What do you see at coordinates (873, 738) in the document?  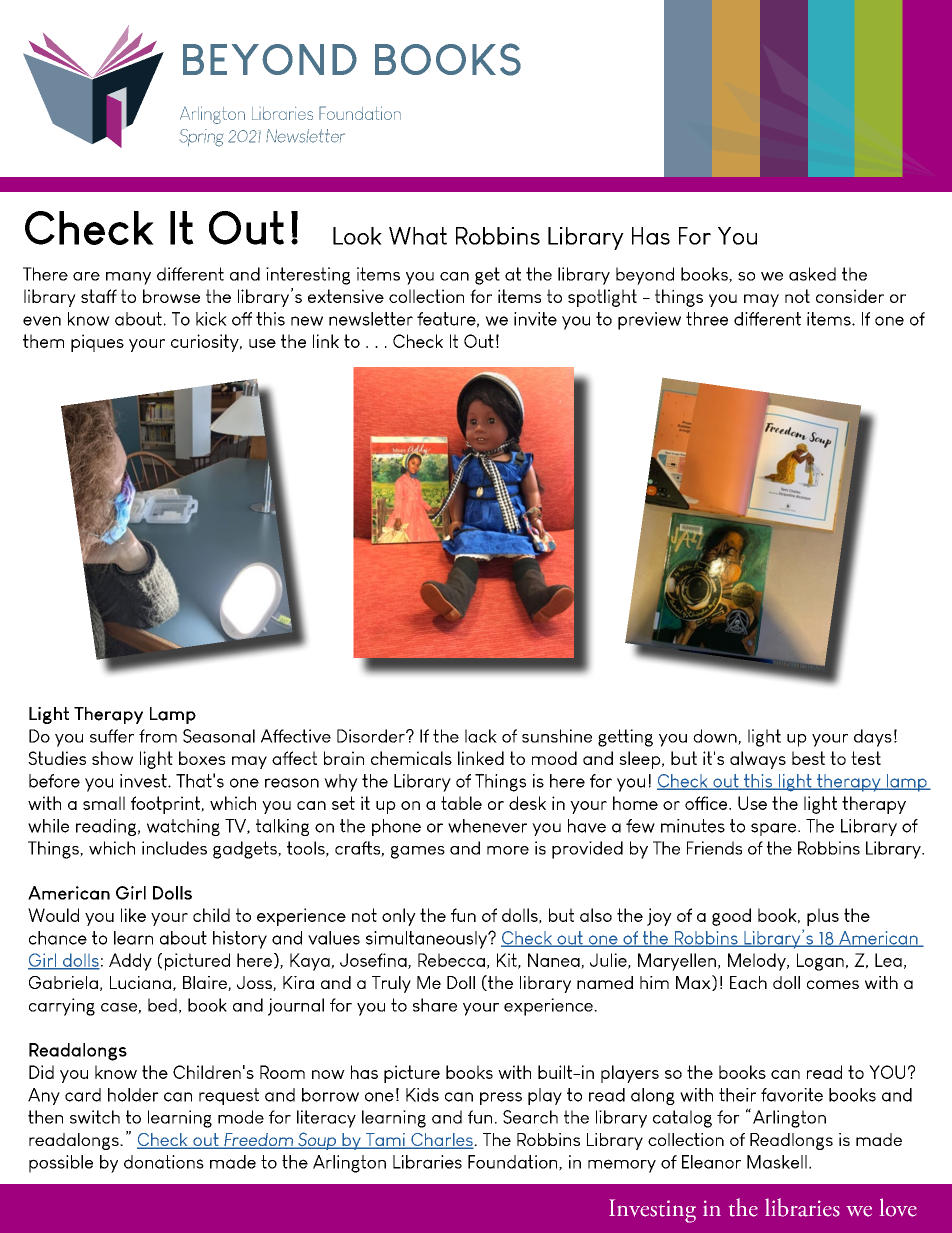 I see `days` at bounding box center [873, 738].
